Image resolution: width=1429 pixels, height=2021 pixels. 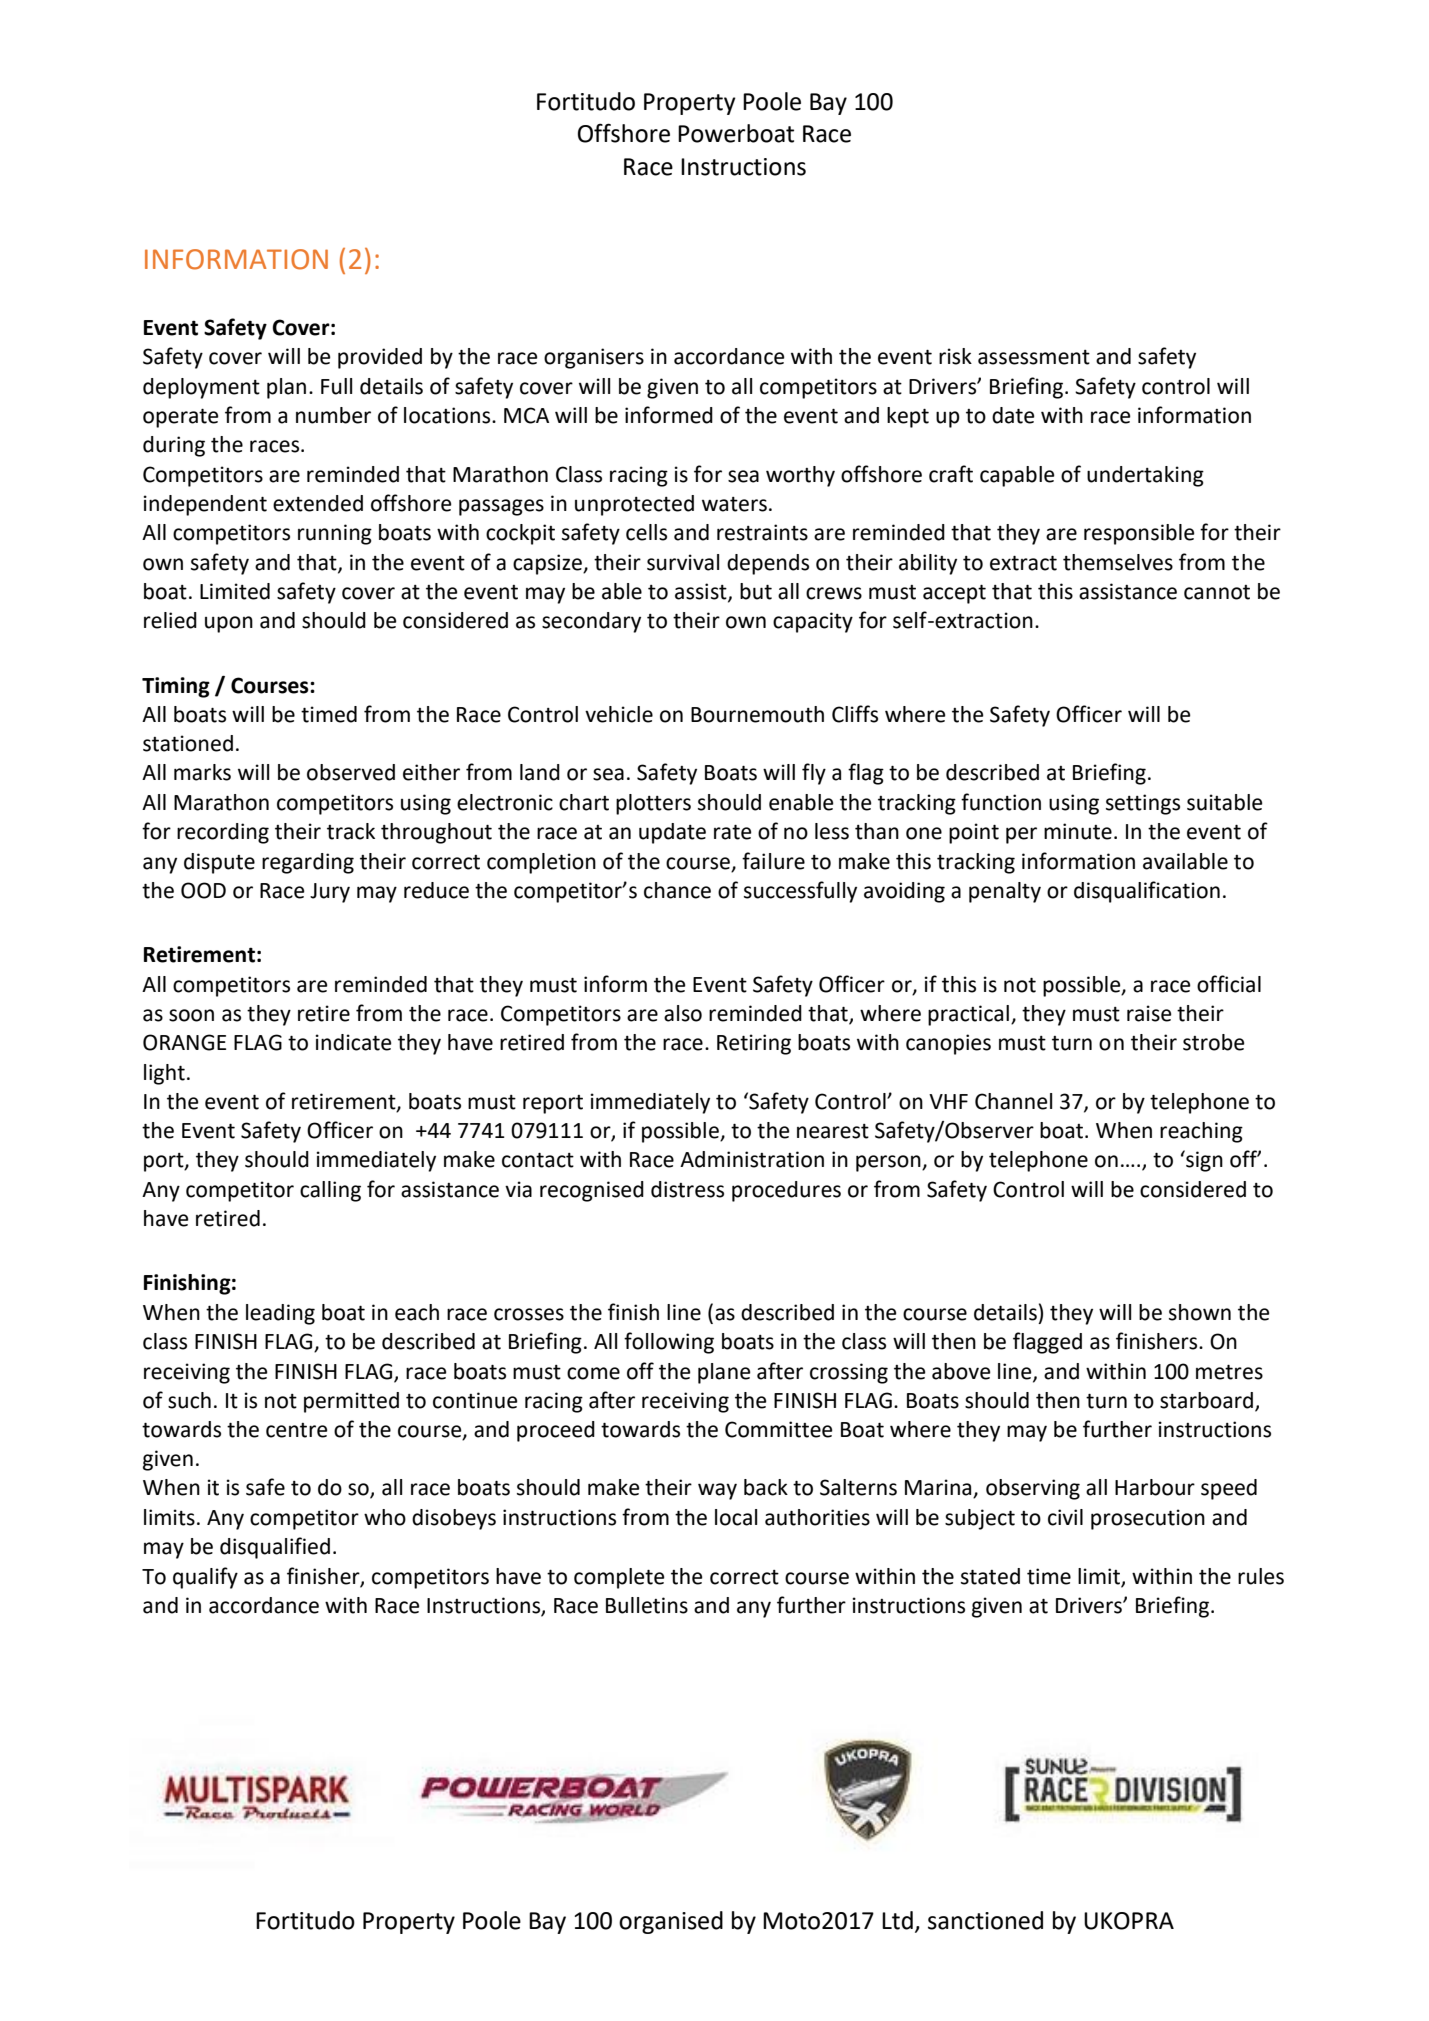 What do you see at coordinates (330, 1191) in the screenshot?
I see `calling` at bounding box center [330, 1191].
